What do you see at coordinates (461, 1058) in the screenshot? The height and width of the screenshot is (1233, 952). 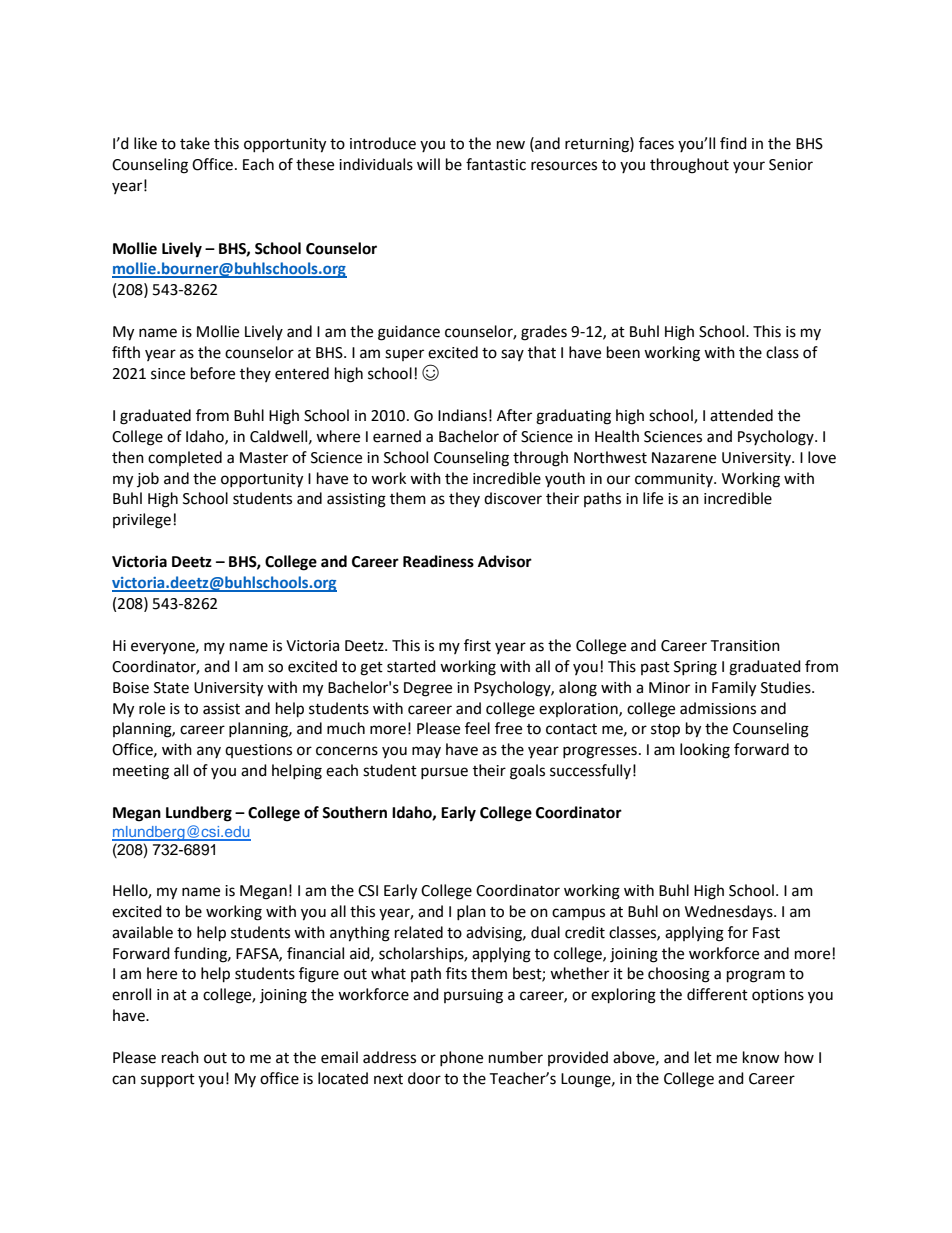 I see `phone` at bounding box center [461, 1058].
